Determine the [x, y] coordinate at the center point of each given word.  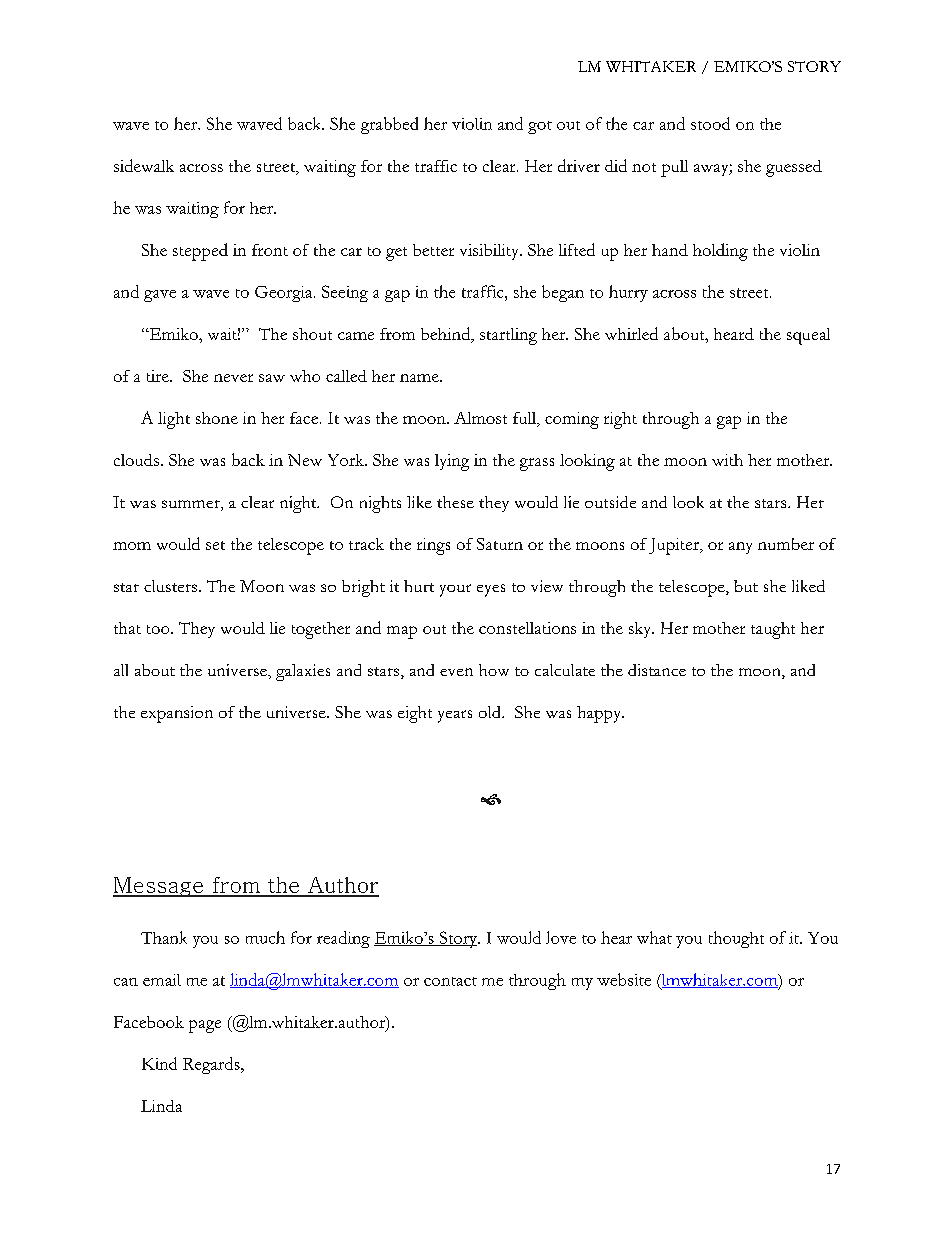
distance [657, 670]
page [205, 1026]
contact [450, 981]
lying [452, 462]
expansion [177, 714]
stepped [200, 252]
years [455, 716]
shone [217, 418]
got [540, 127]
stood [710, 123]
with [727, 460]
